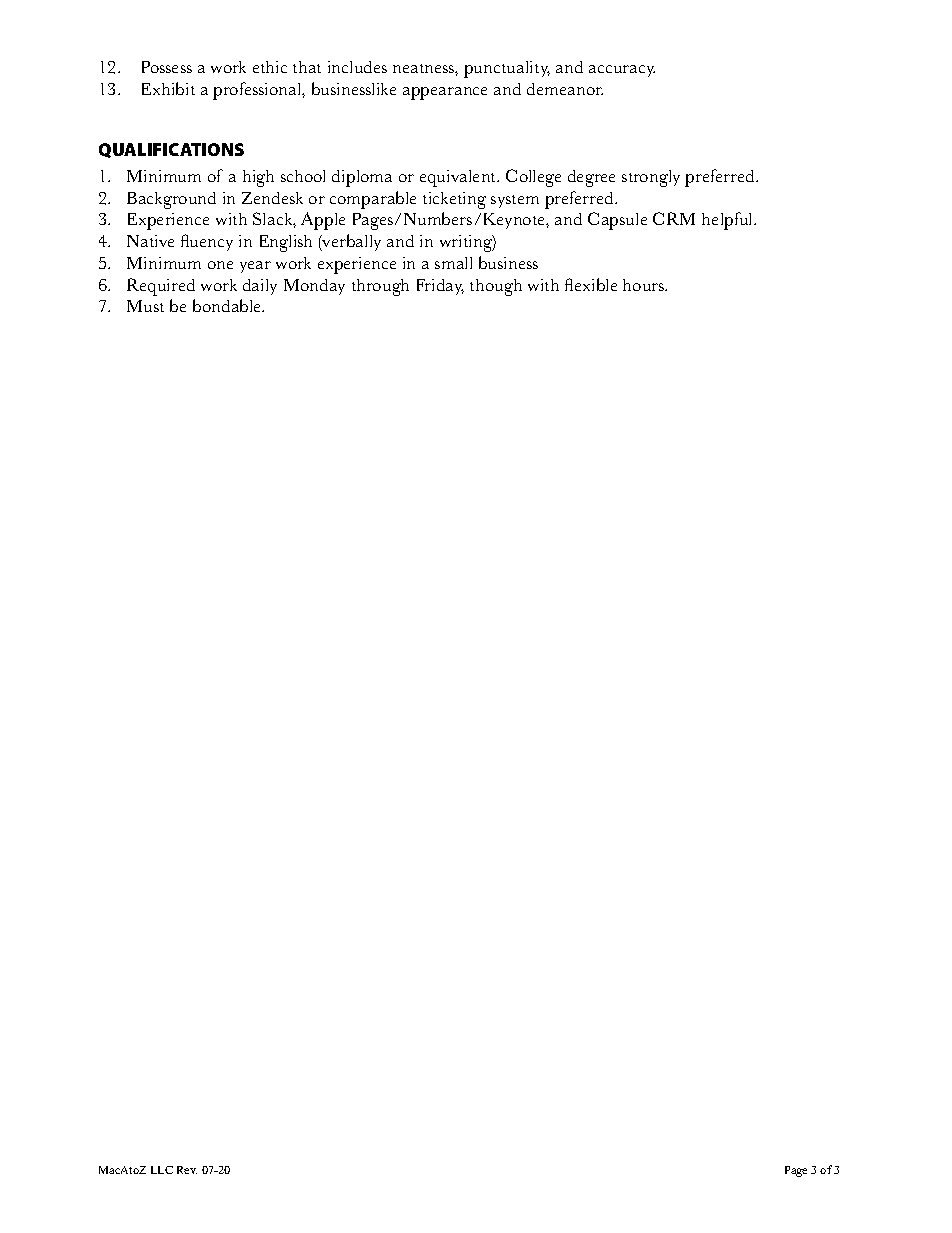  Describe the element at coordinates (145, 306) in the screenshot. I see `Must` at that location.
